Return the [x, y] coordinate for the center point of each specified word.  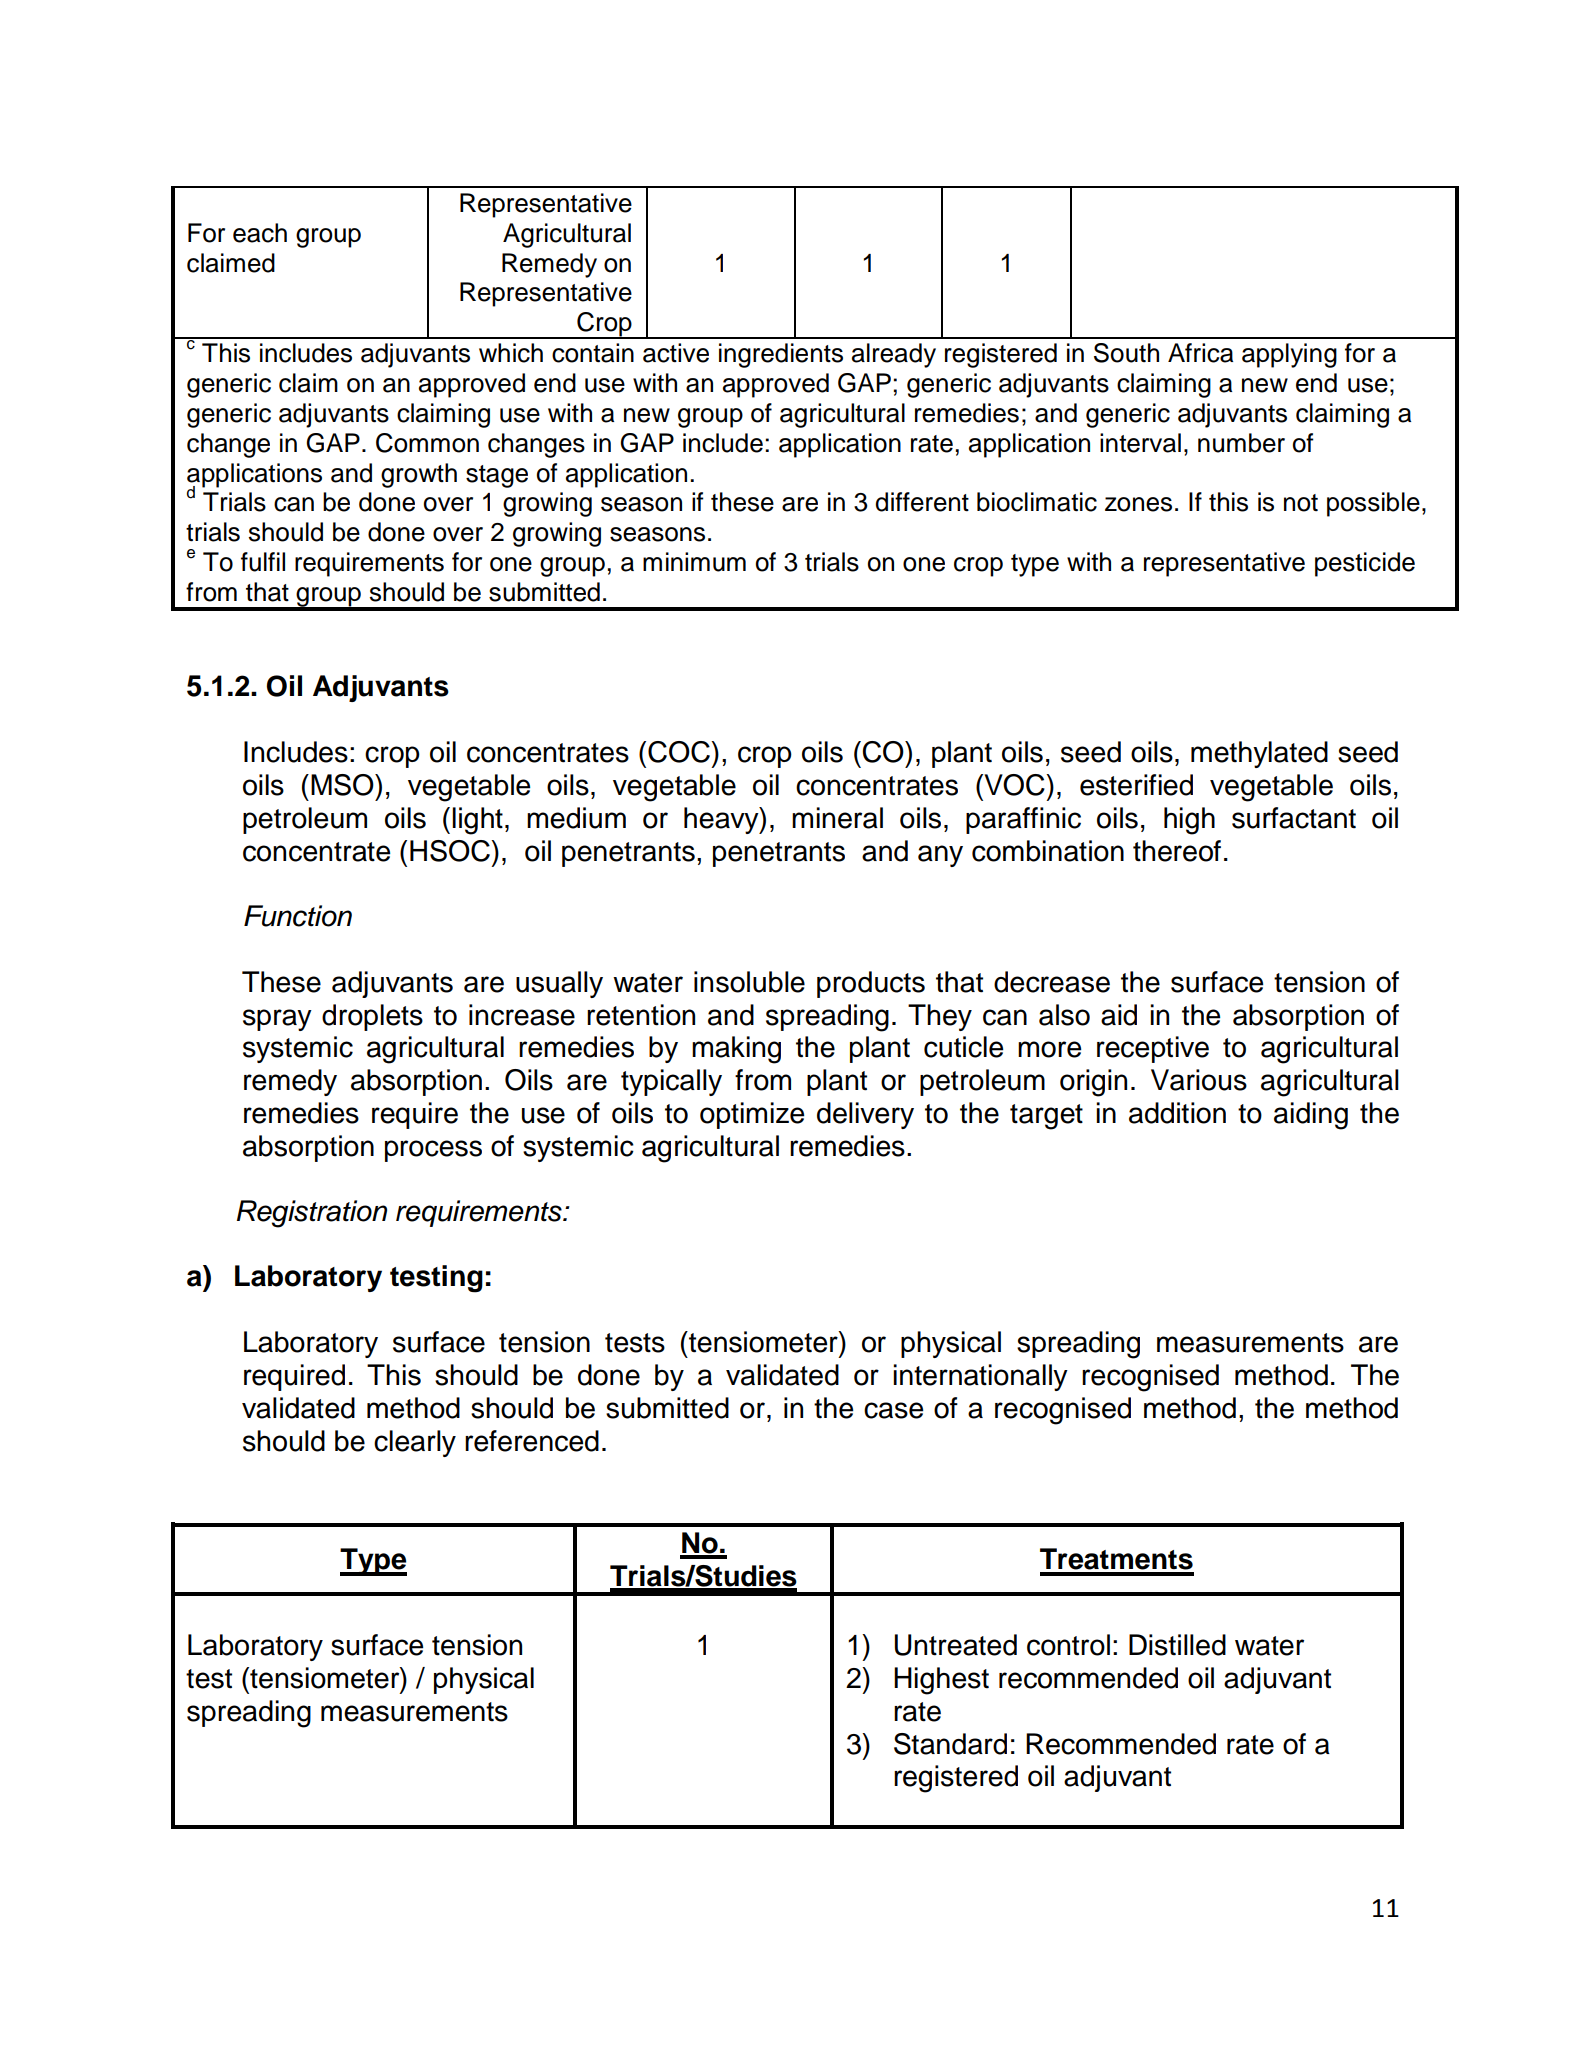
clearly [415, 1443]
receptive [1153, 1049]
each [260, 233]
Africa [1200, 353]
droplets [372, 1017]
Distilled [1177, 1645]
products [871, 984]
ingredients [781, 355]
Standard [950, 1744]
